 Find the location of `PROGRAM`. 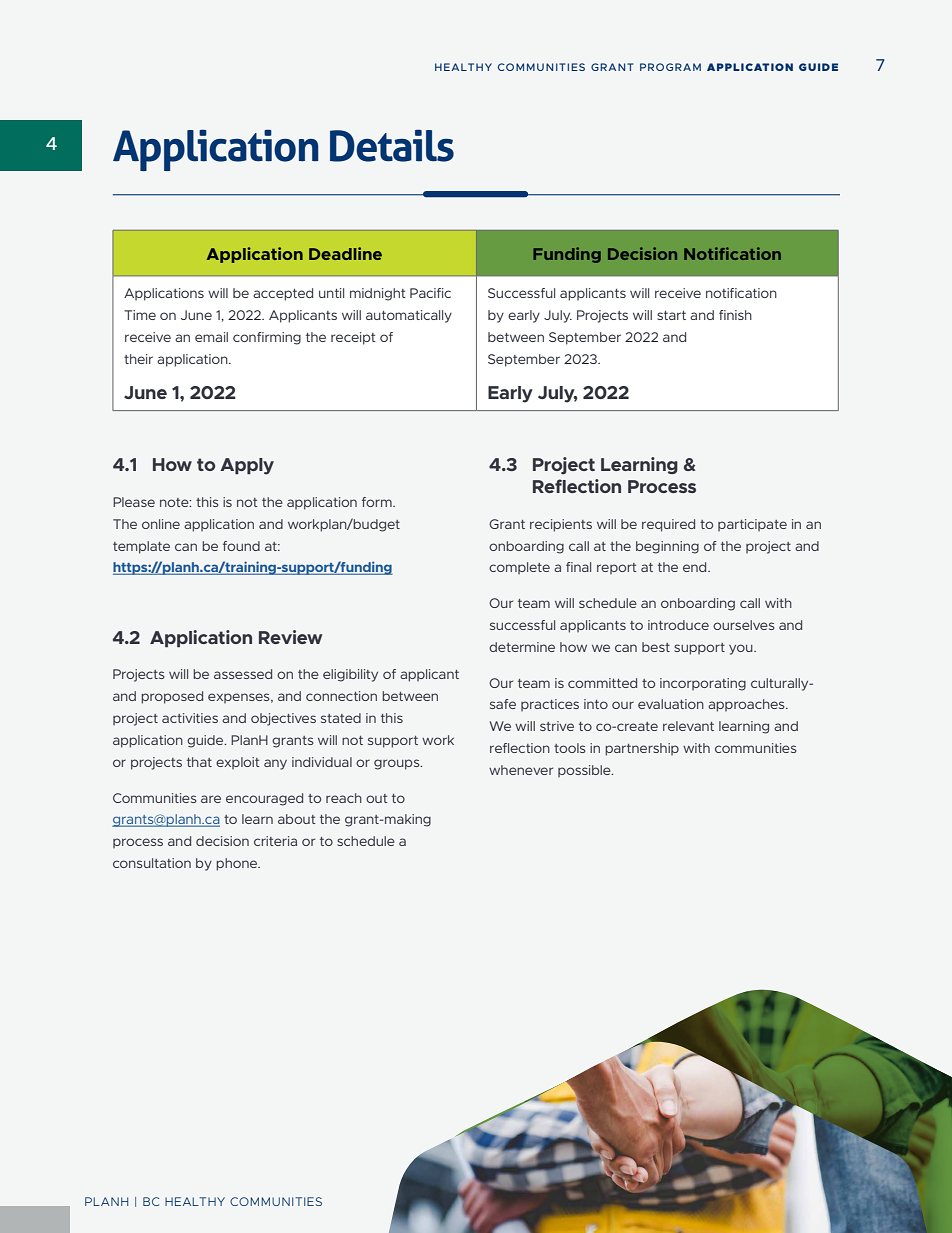

PROGRAM is located at coordinates (670, 67).
